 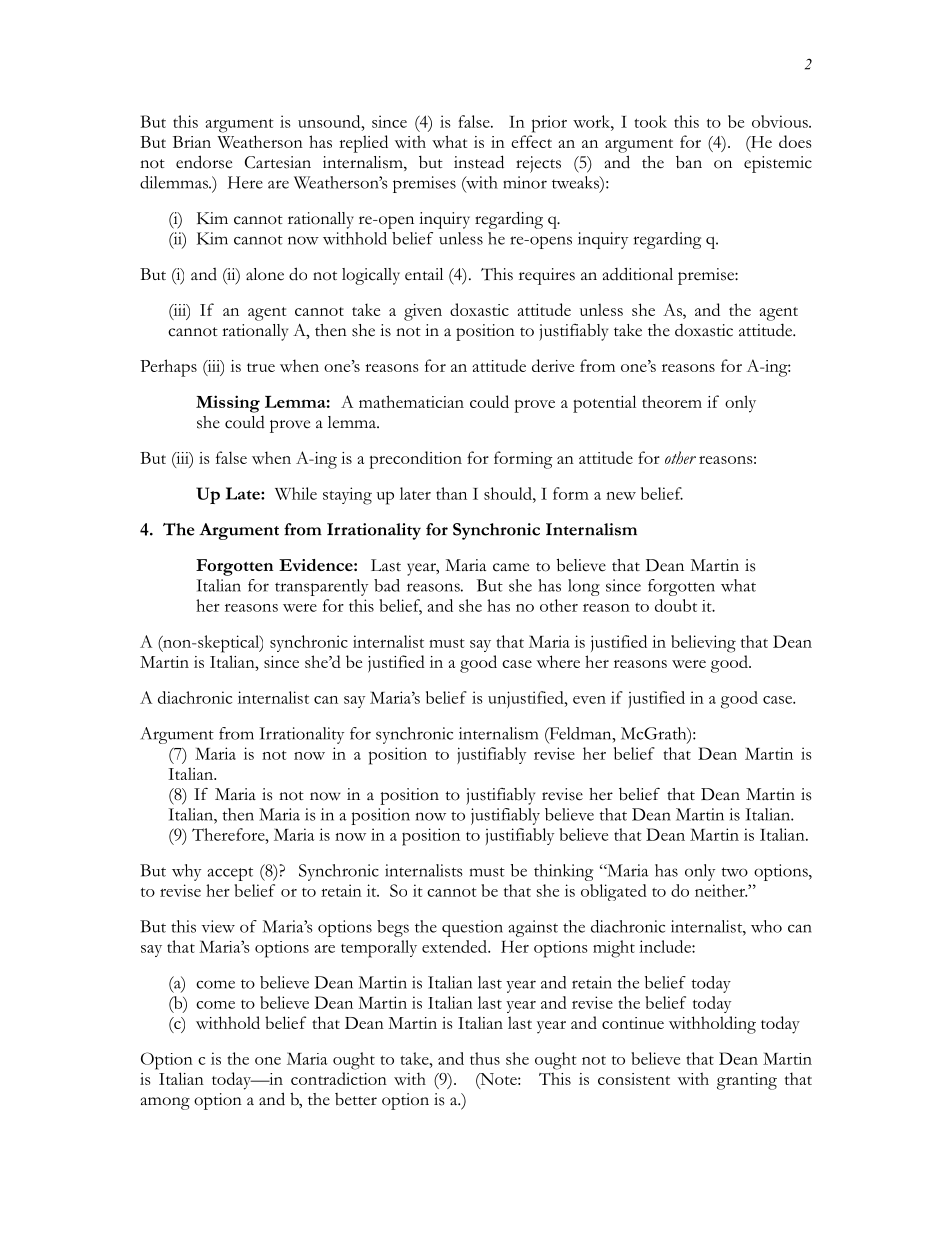 What do you see at coordinates (735, 872) in the document?
I see `two` at bounding box center [735, 872].
